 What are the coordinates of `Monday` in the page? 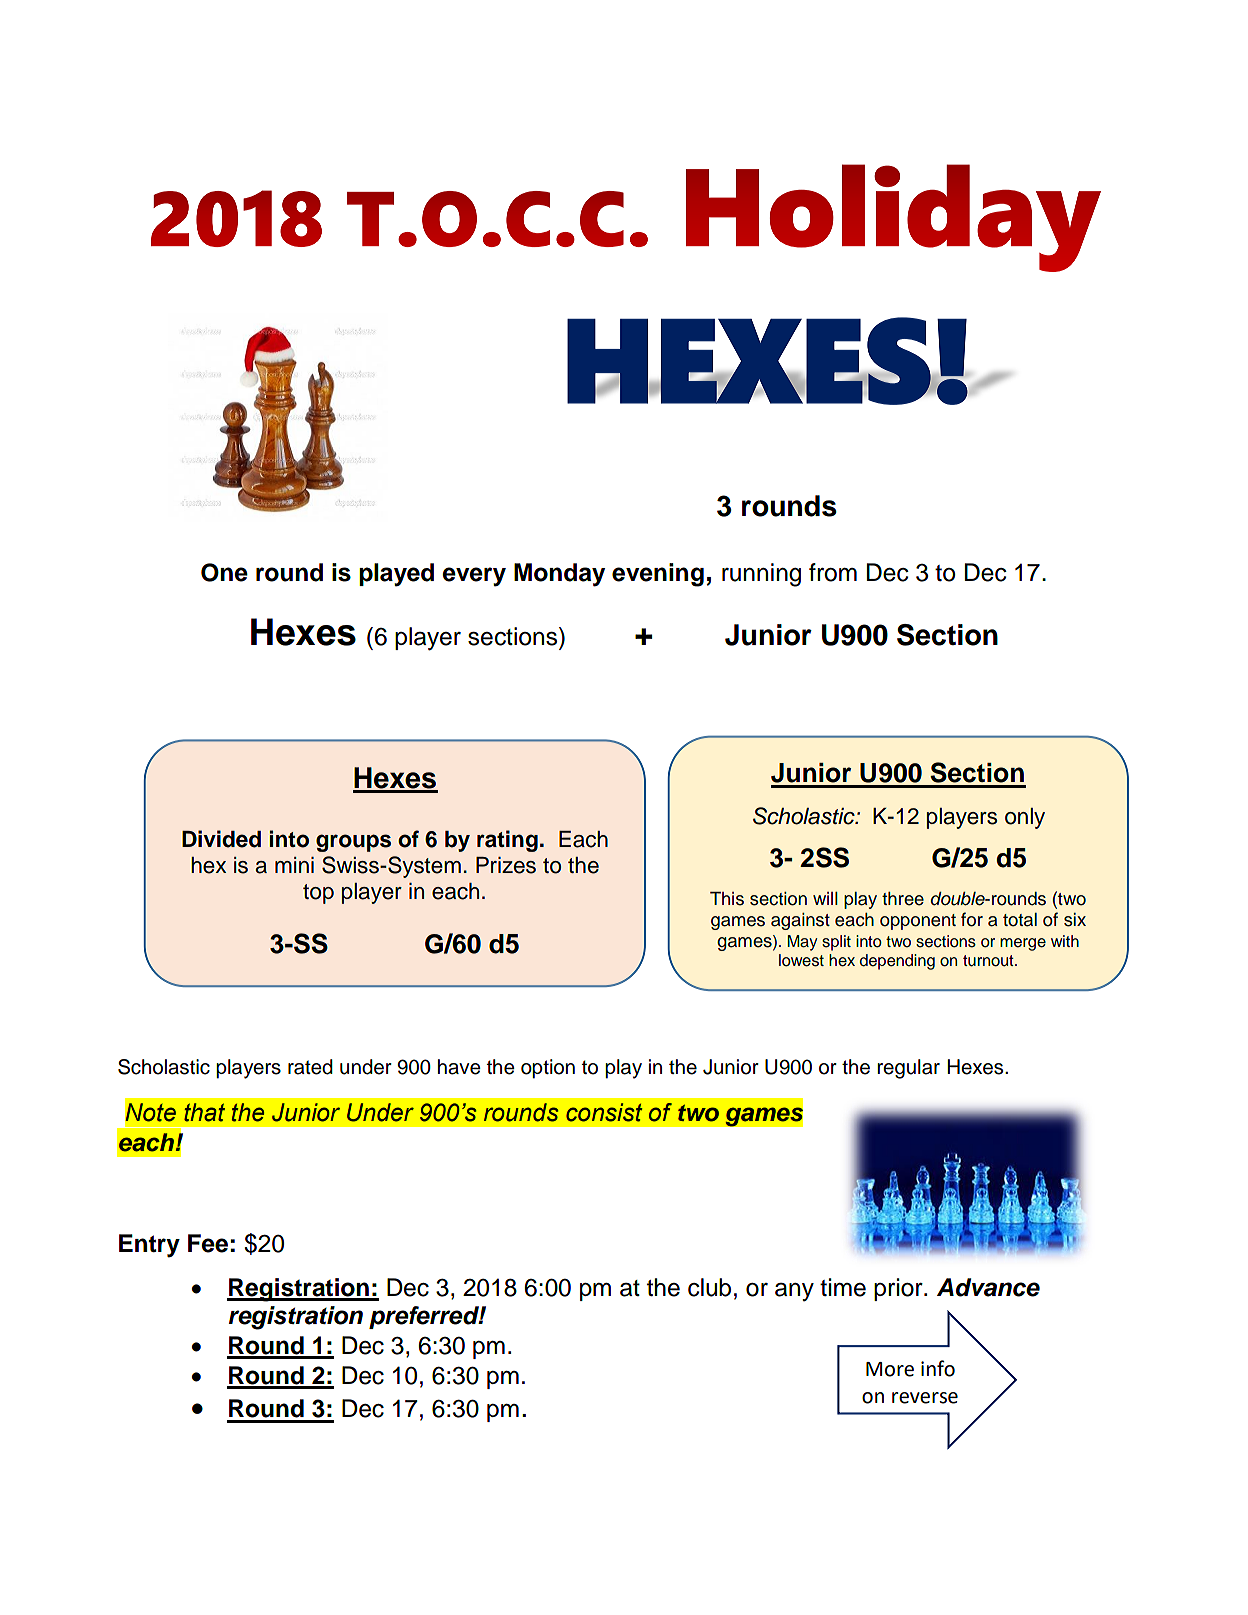 It's located at (559, 575).
